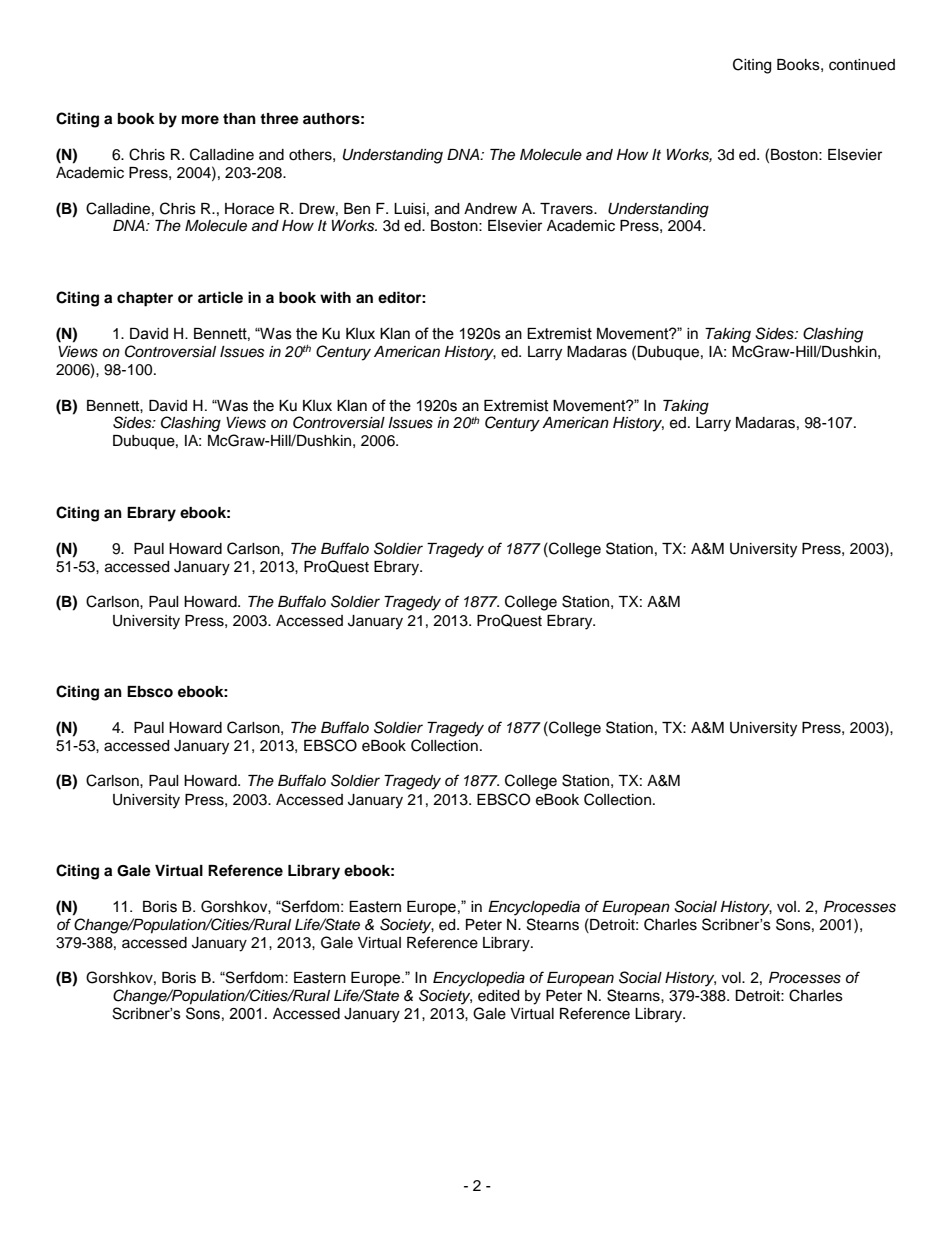 The image size is (952, 1233). I want to click on three, so click(279, 119).
